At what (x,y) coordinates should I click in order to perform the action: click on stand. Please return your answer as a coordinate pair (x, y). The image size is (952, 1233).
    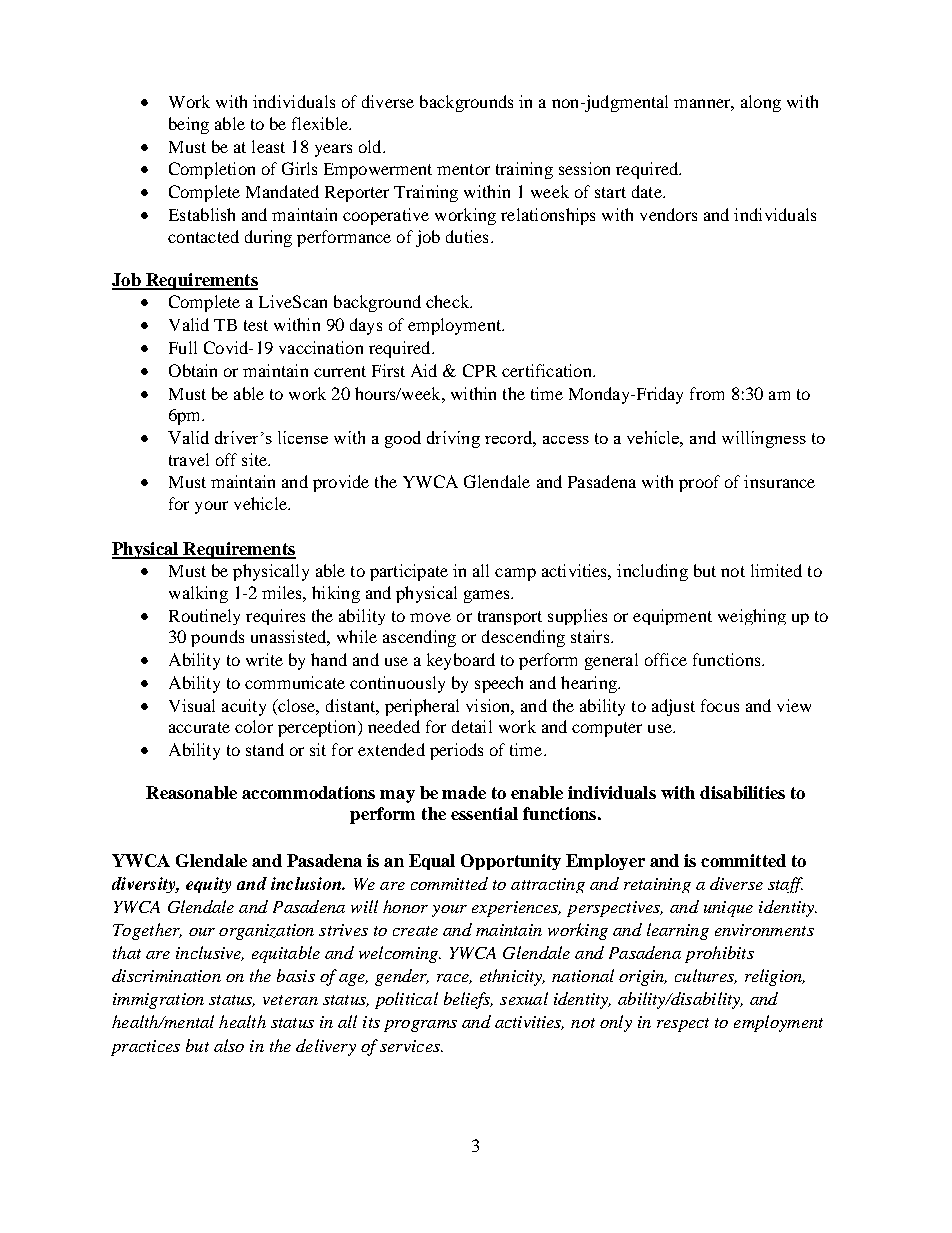
    Looking at the image, I should click on (265, 749).
